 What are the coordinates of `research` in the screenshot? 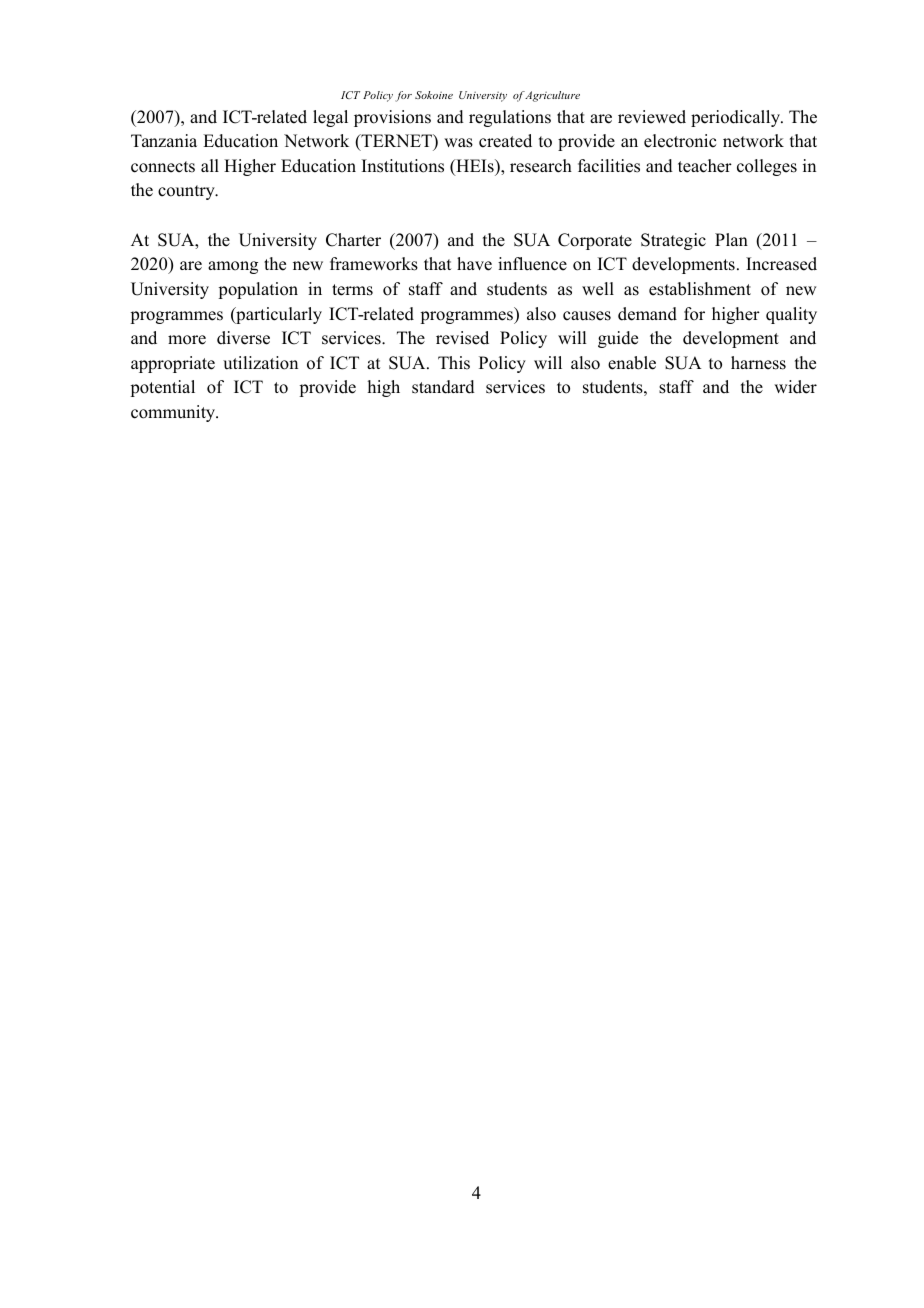 It's located at (541, 166).
